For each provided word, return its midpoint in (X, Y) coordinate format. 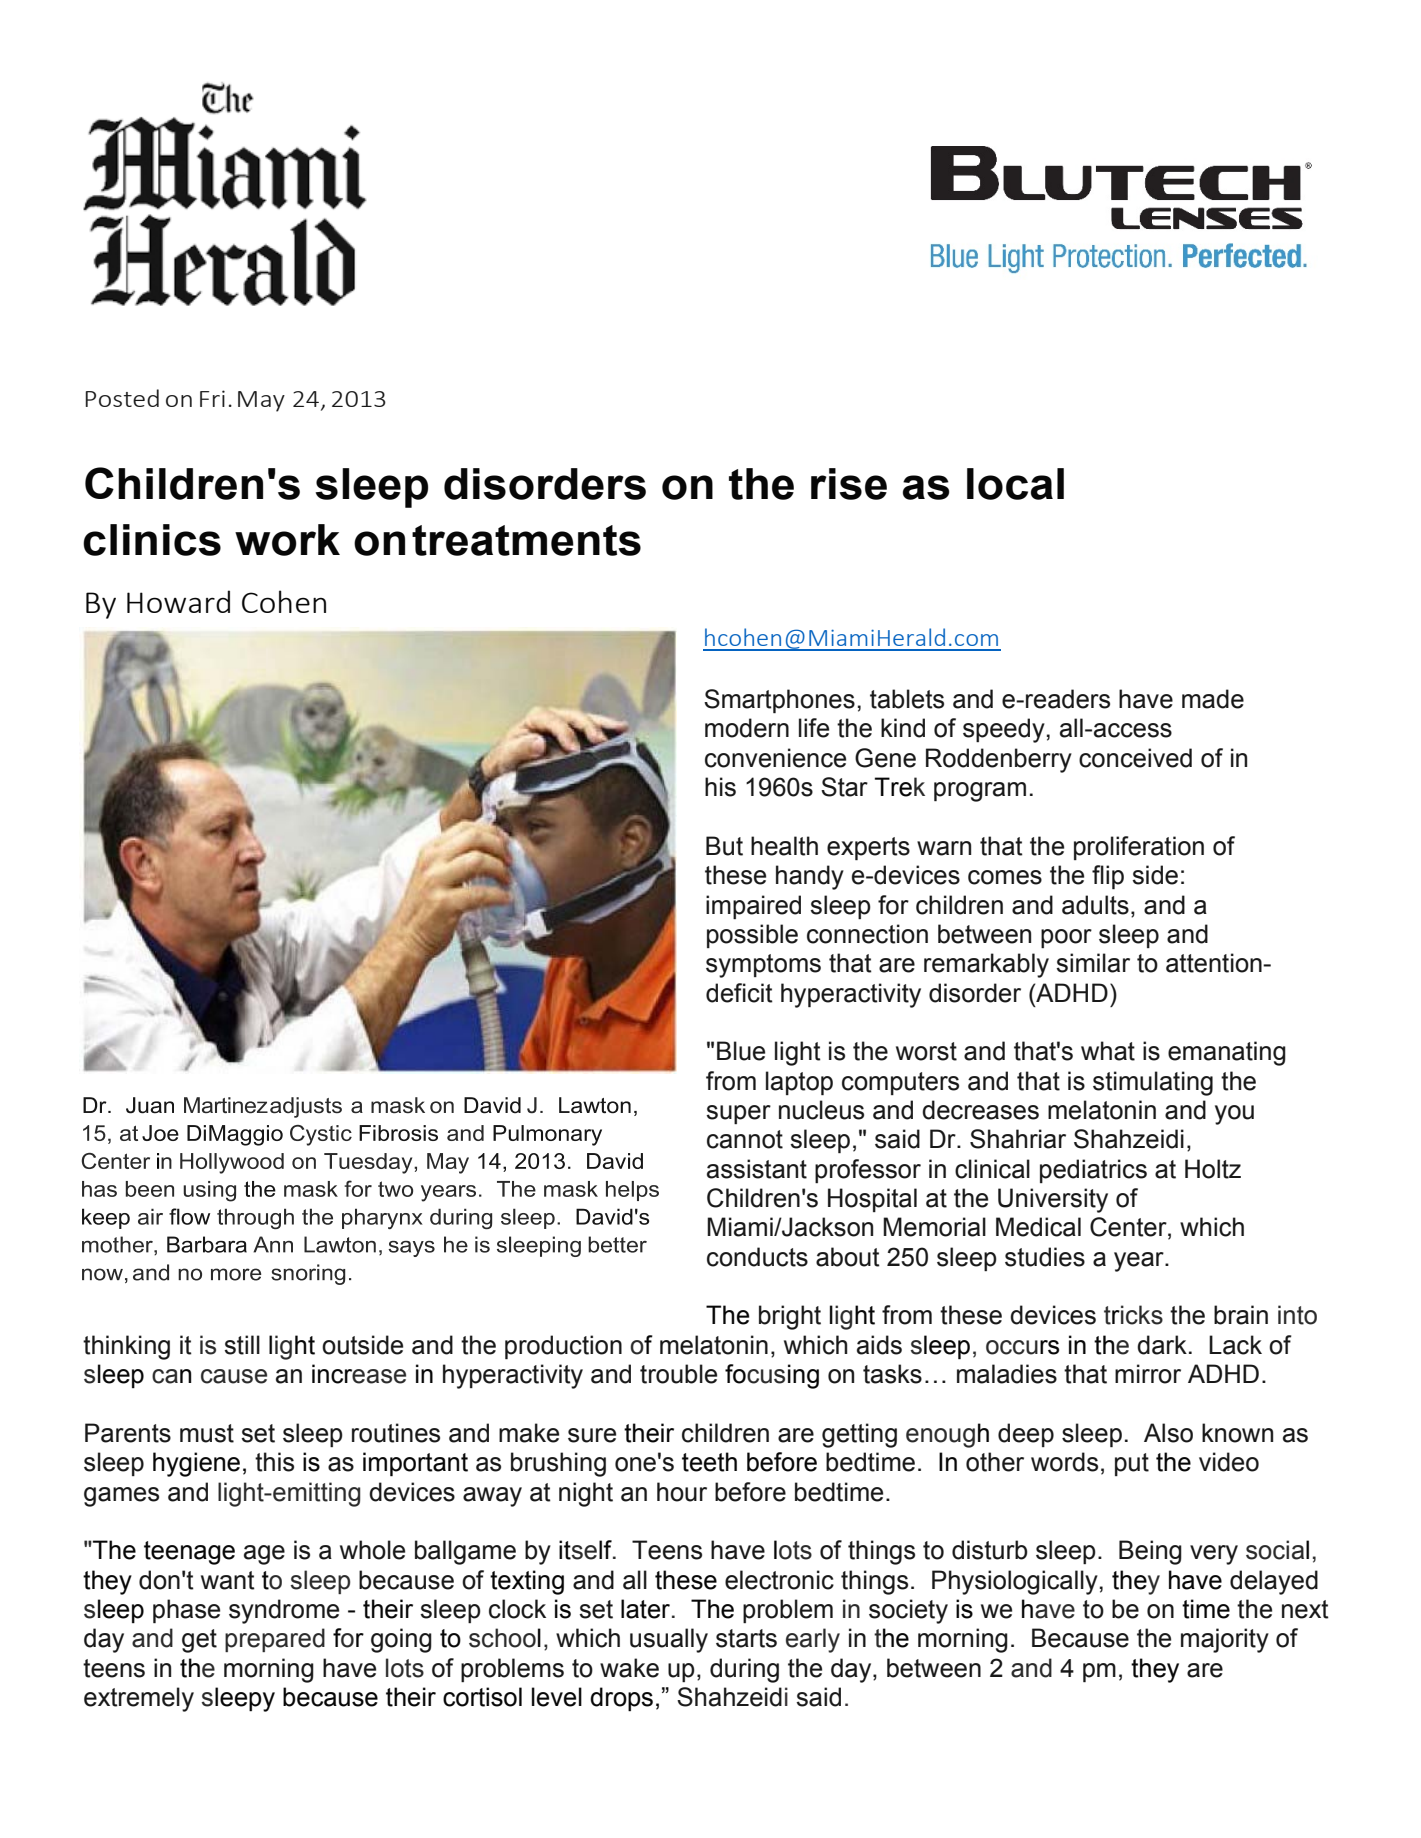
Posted (122, 398)
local (1015, 484)
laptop (799, 1083)
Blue (741, 1051)
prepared (275, 1640)
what (1108, 1051)
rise (849, 484)
